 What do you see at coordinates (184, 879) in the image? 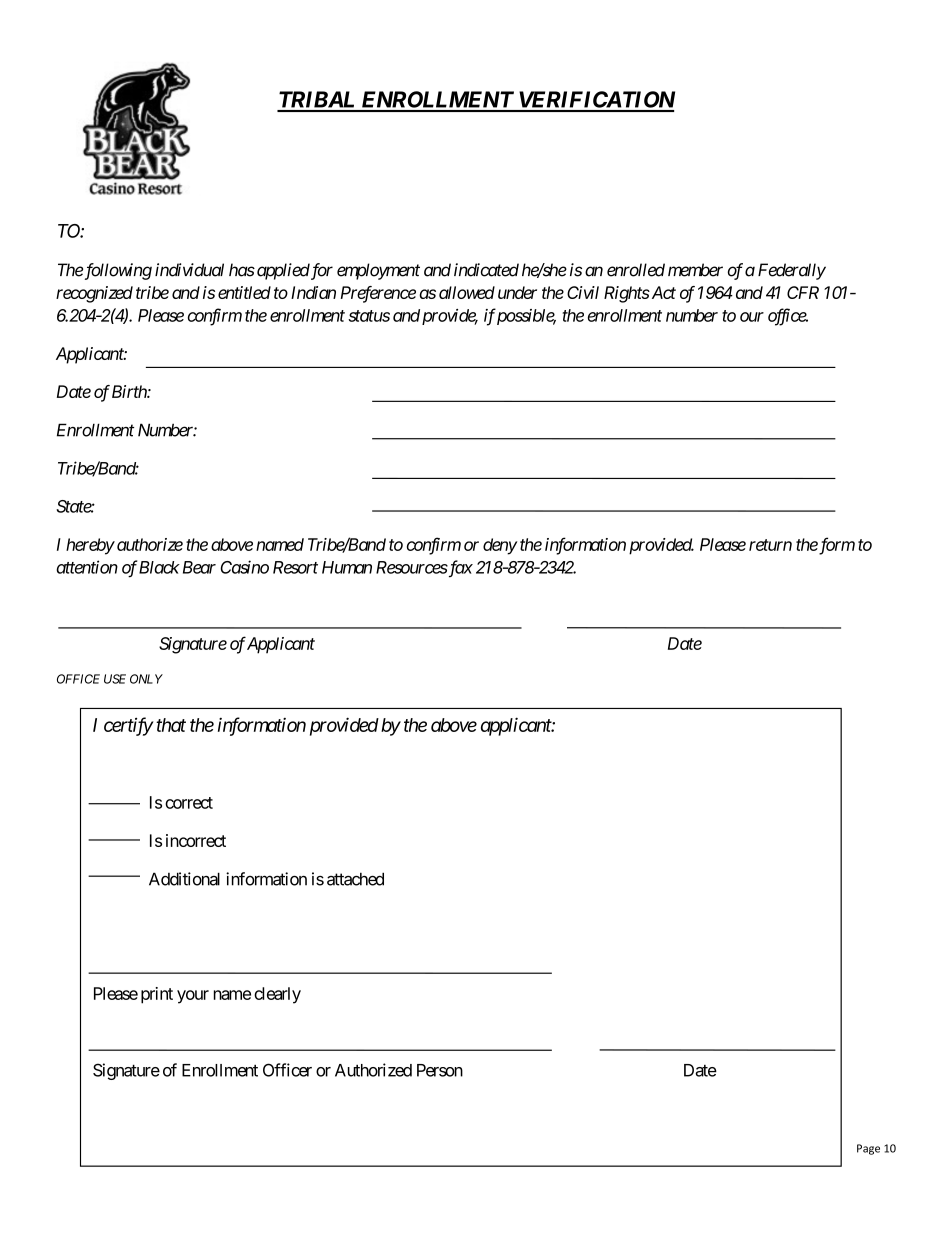
I see `Additional` at bounding box center [184, 879].
